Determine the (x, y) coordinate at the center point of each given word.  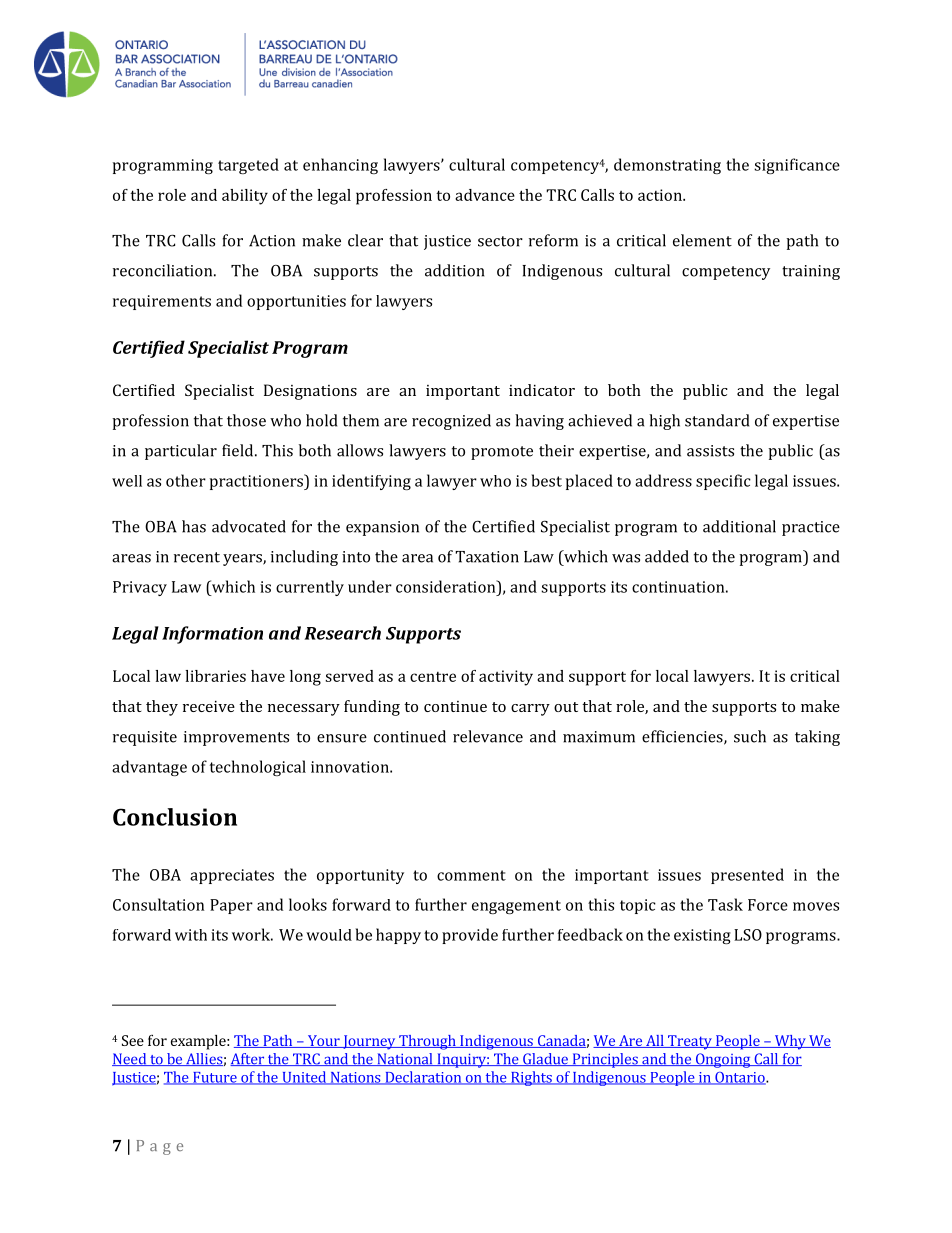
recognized (451, 422)
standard (717, 420)
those (246, 420)
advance (485, 195)
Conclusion (175, 817)
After (248, 1059)
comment (471, 875)
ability (245, 197)
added (667, 556)
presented (747, 876)
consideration (447, 586)
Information (212, 635)
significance (797, 166)
